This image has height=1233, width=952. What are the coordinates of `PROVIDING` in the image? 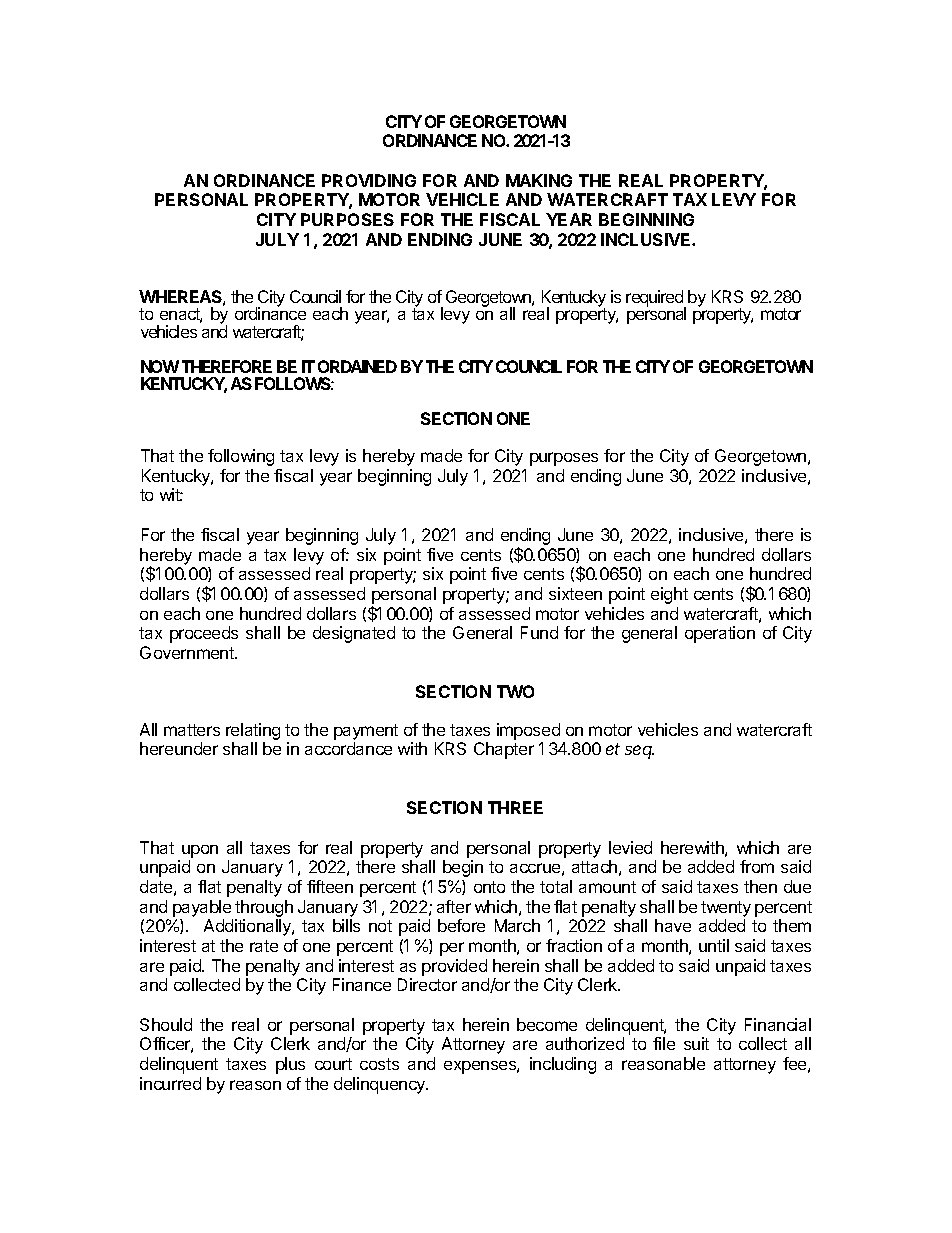 It's located at (369, 180).
